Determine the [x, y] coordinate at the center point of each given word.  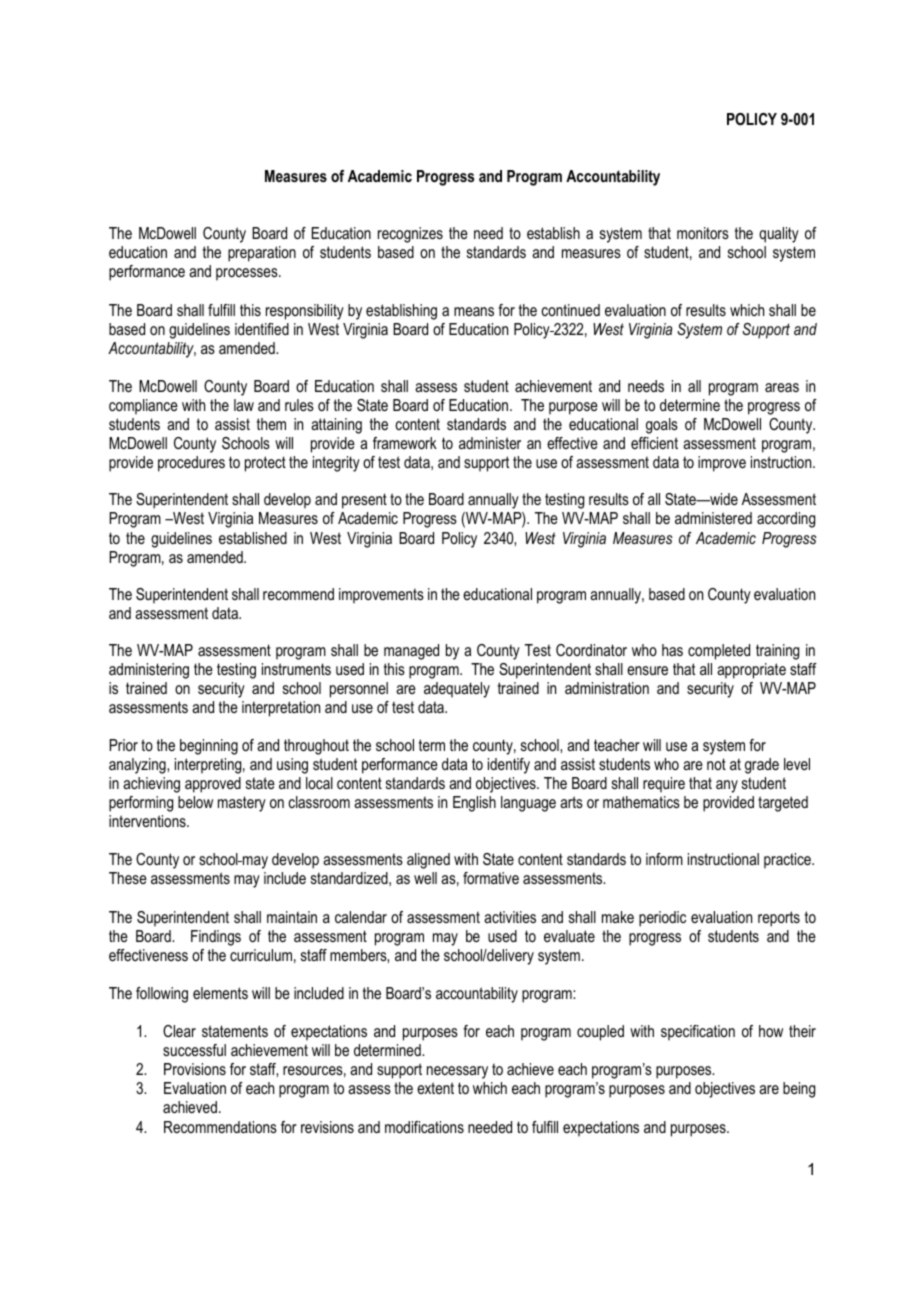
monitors [703, 233]
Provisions [195, 1069]
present [364, 501]
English [474, 804]
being [799, 1090]
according [786, 520]
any [727, 786]
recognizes [410, 235]
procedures [191, 464]
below [195, 802]
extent [435, 1088]
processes [248, 274]
